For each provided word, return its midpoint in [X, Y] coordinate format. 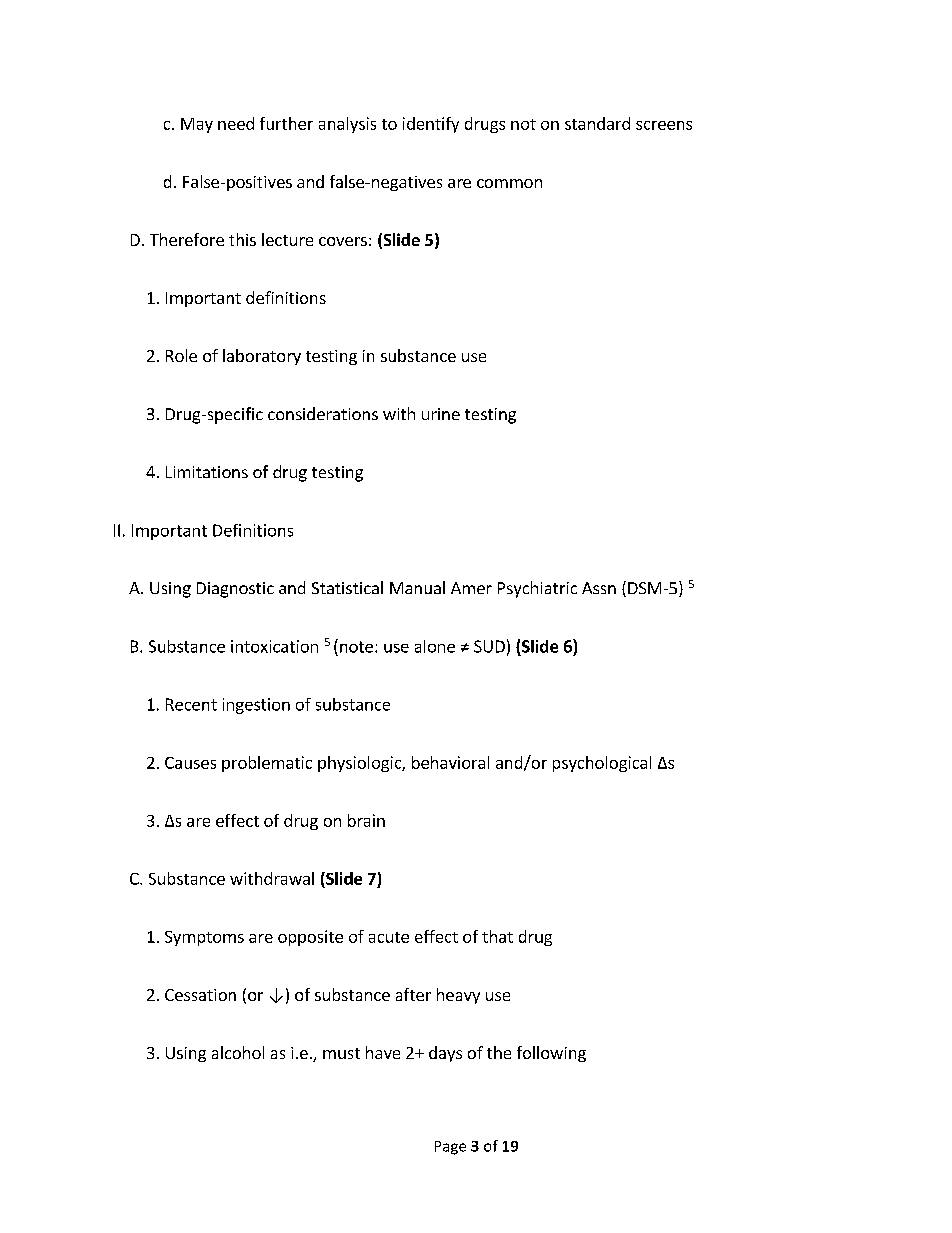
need [236, 123]
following [551, 1054]
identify [431, 125]
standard [597, 123]
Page [450, 1148]
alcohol [238, 1052]
